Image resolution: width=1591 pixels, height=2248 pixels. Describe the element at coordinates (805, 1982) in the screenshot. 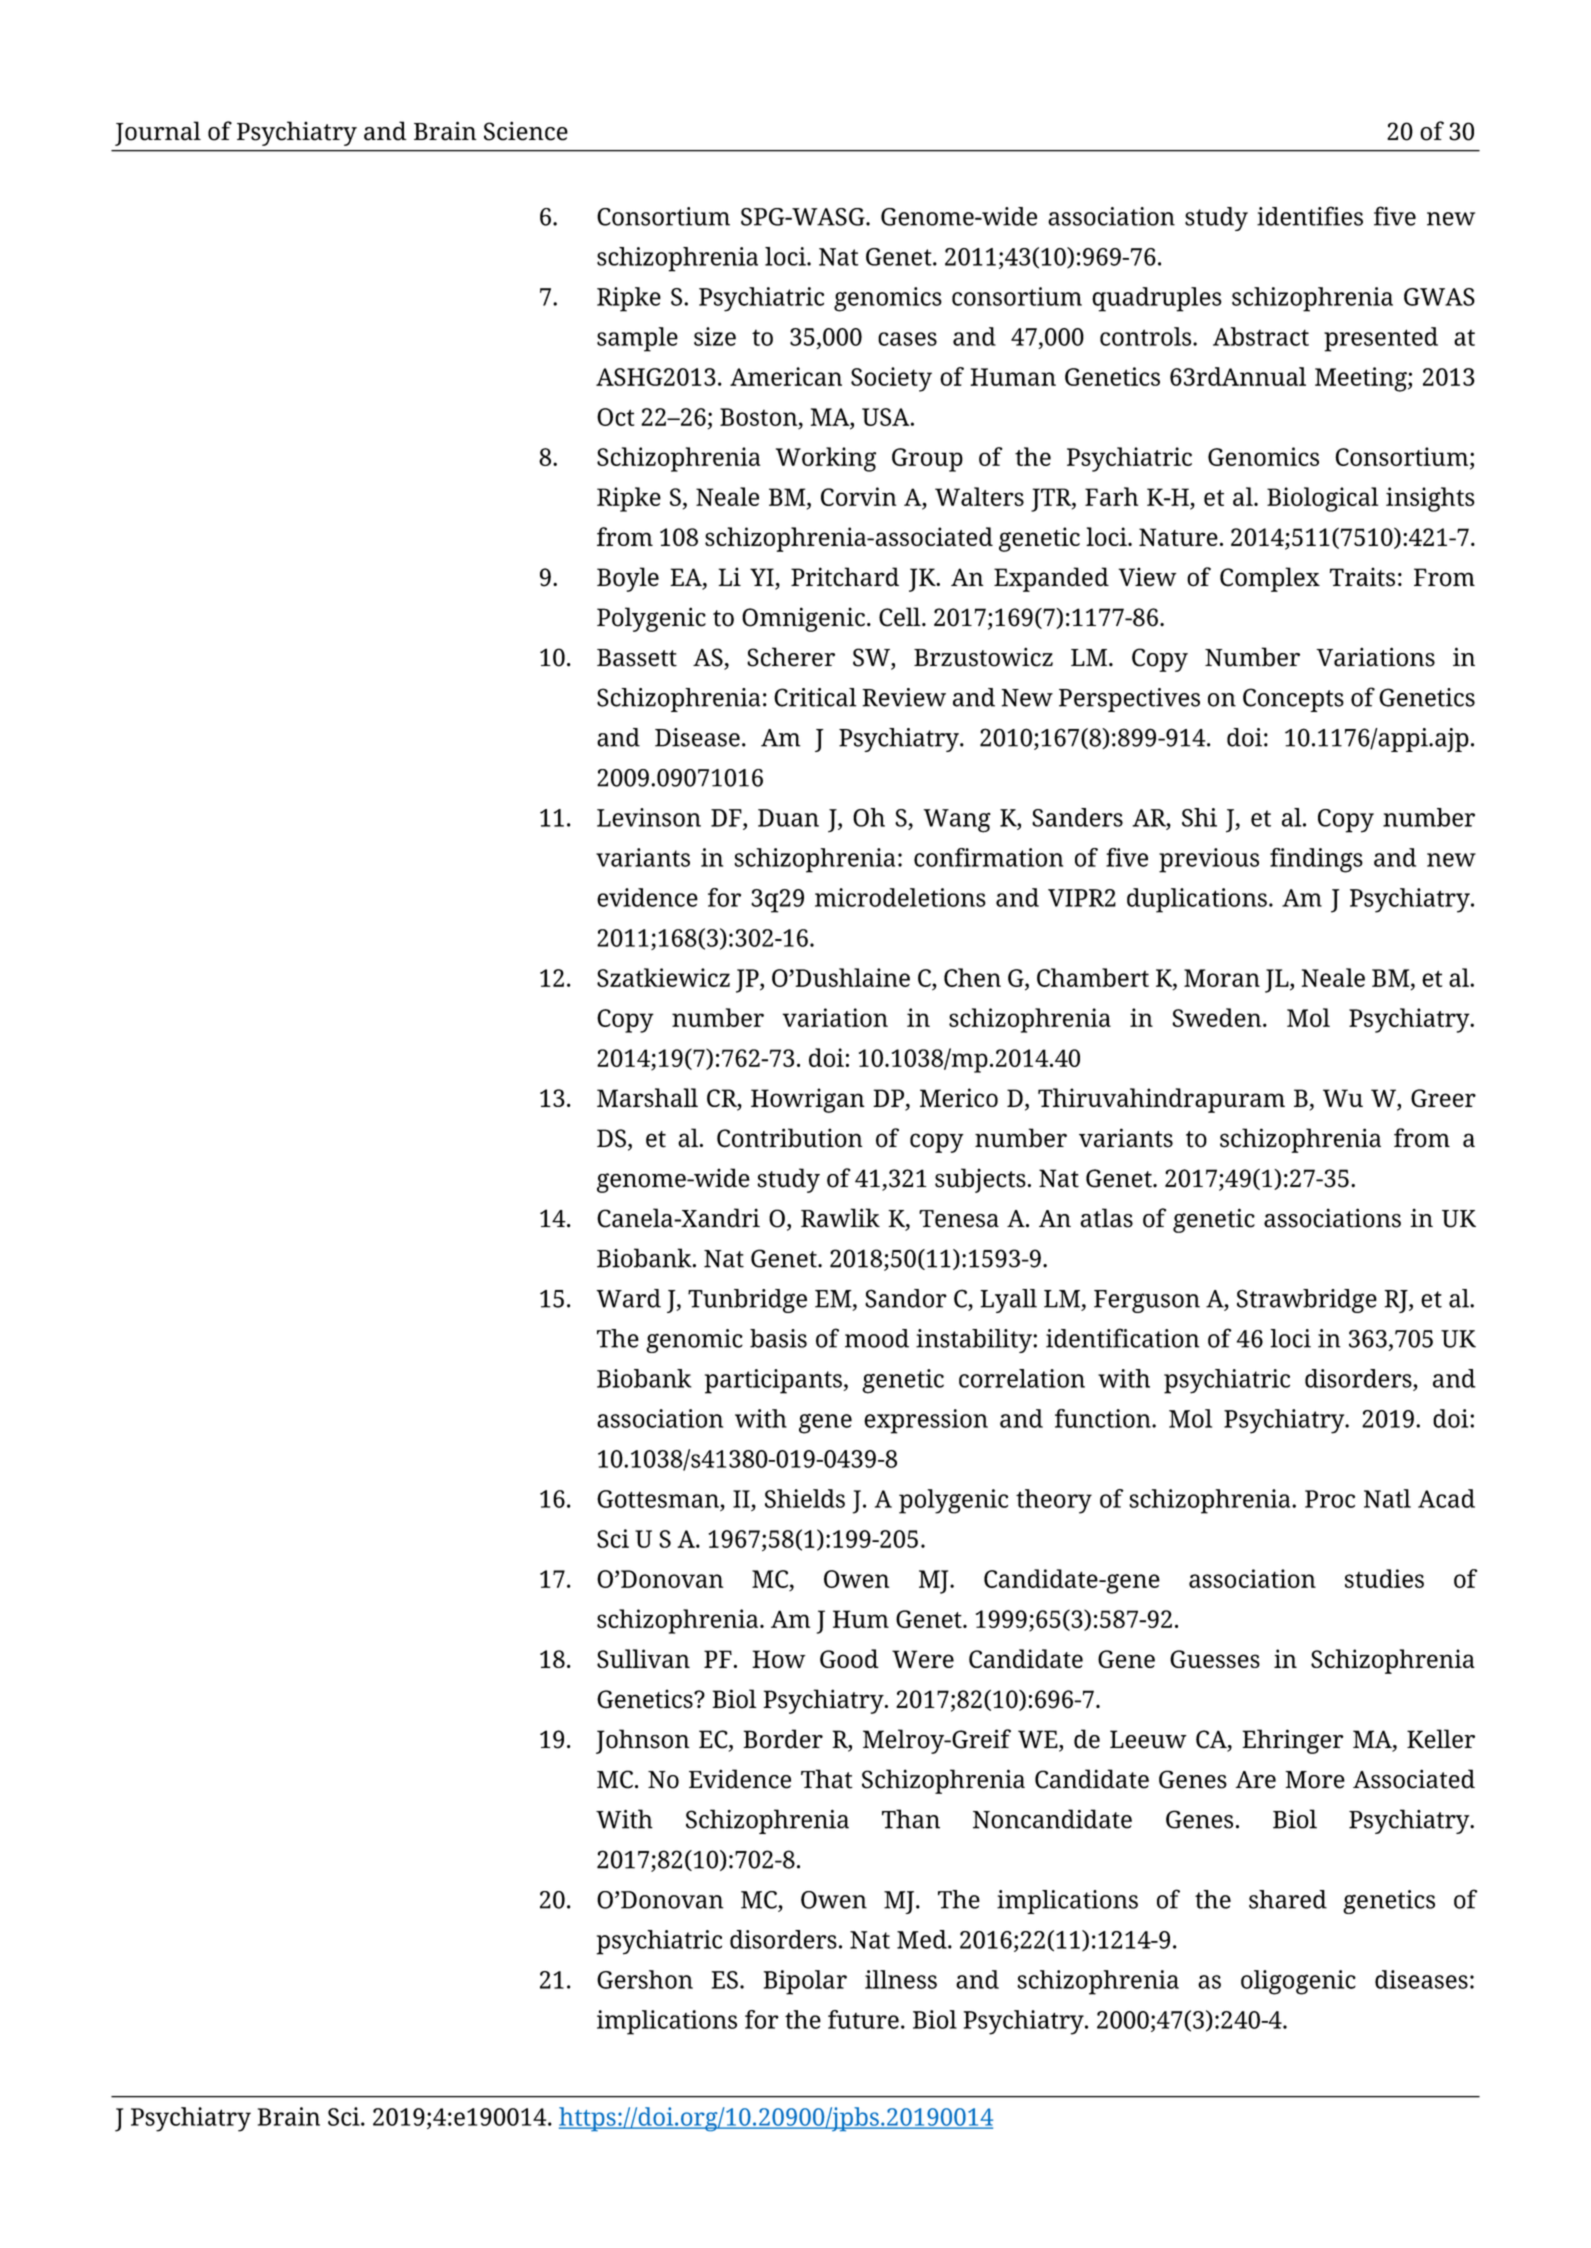

I see `Bipolar` at that location.
